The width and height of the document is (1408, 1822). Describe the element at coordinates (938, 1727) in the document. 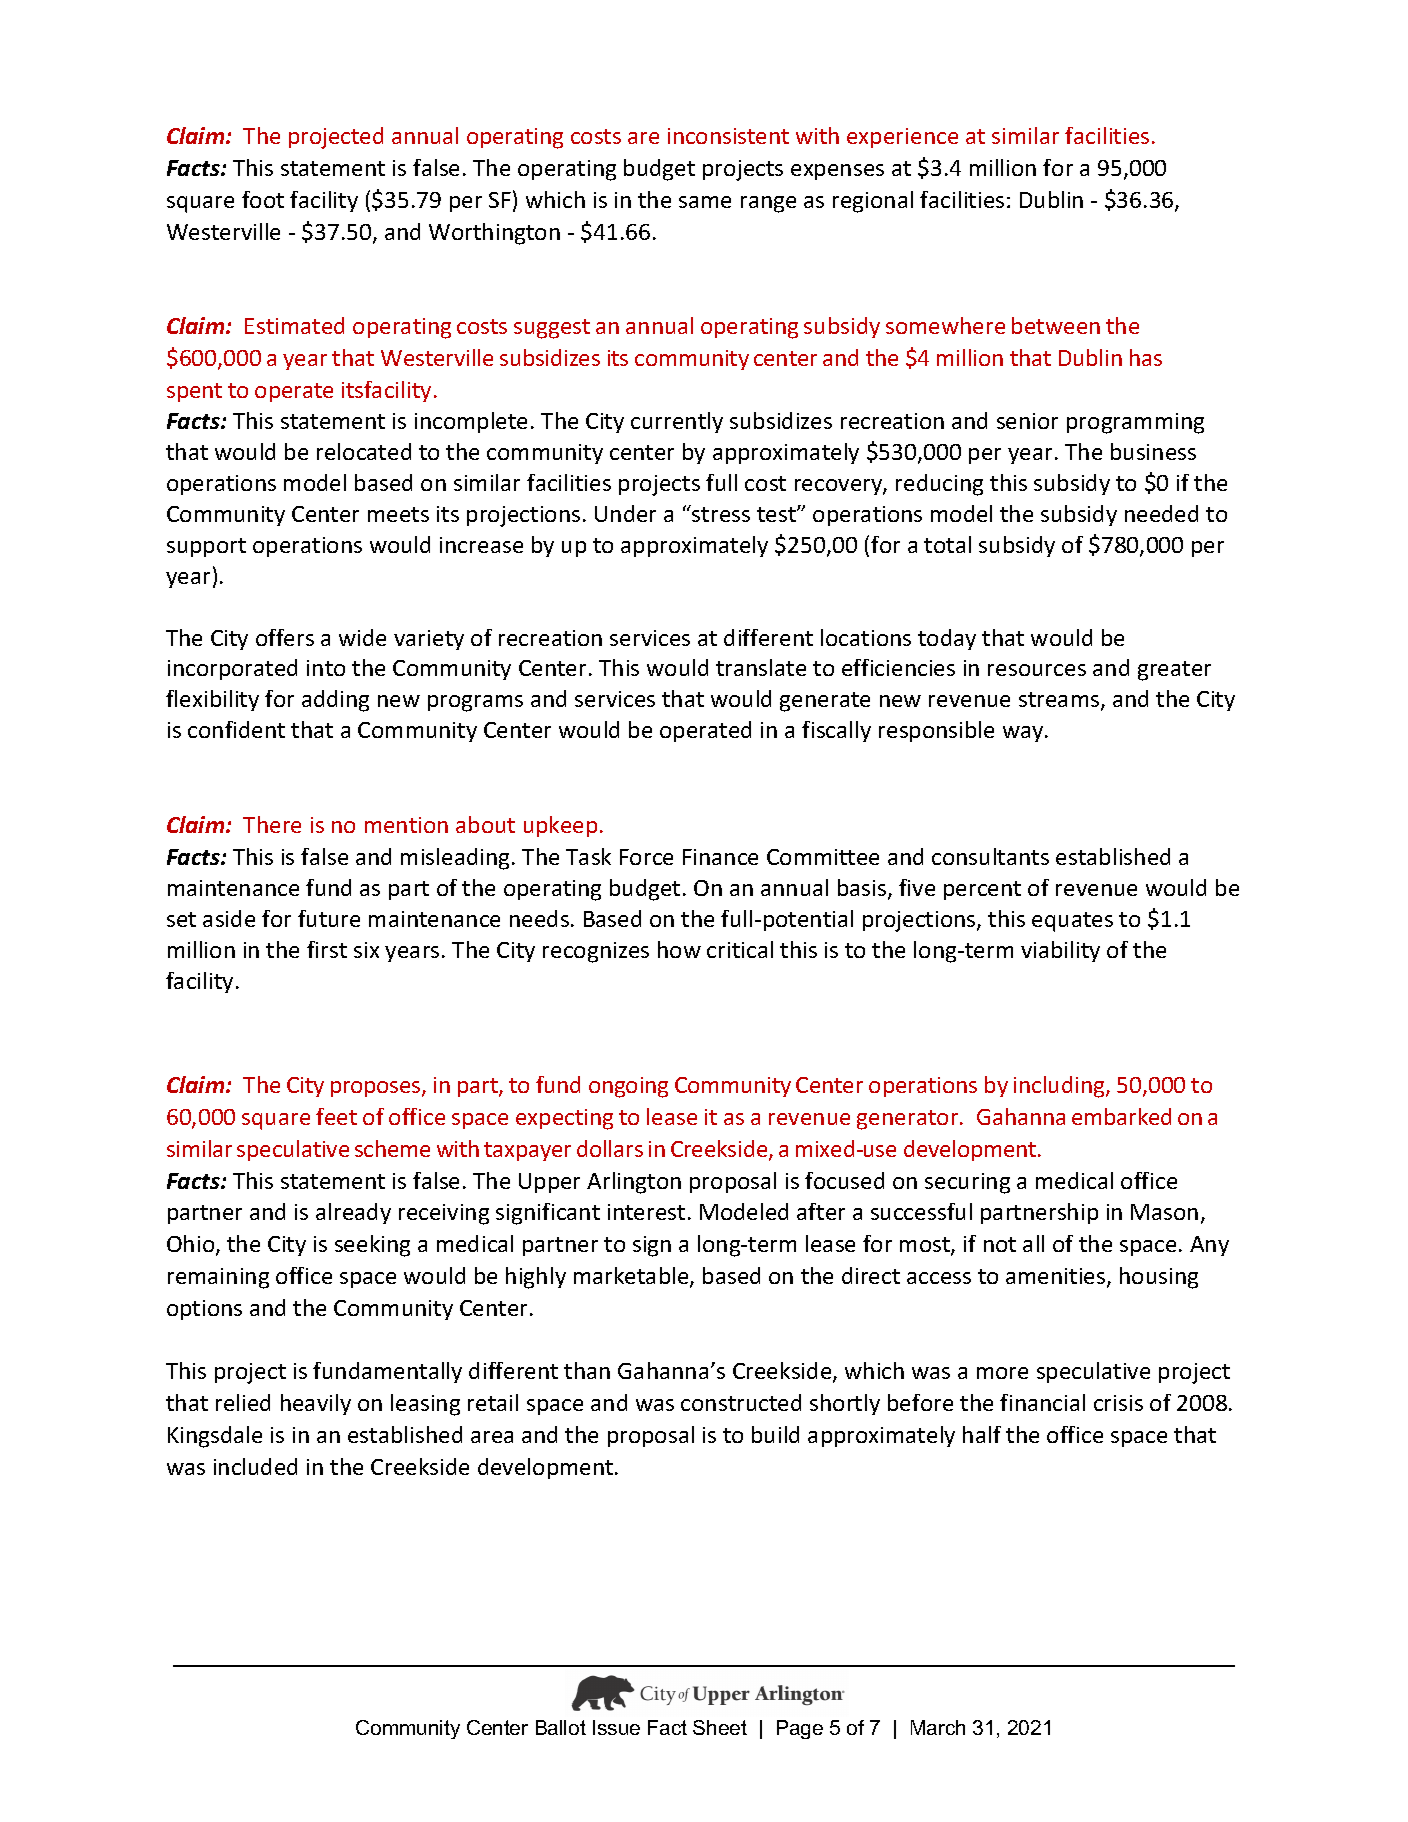

I see `March` at that location.
